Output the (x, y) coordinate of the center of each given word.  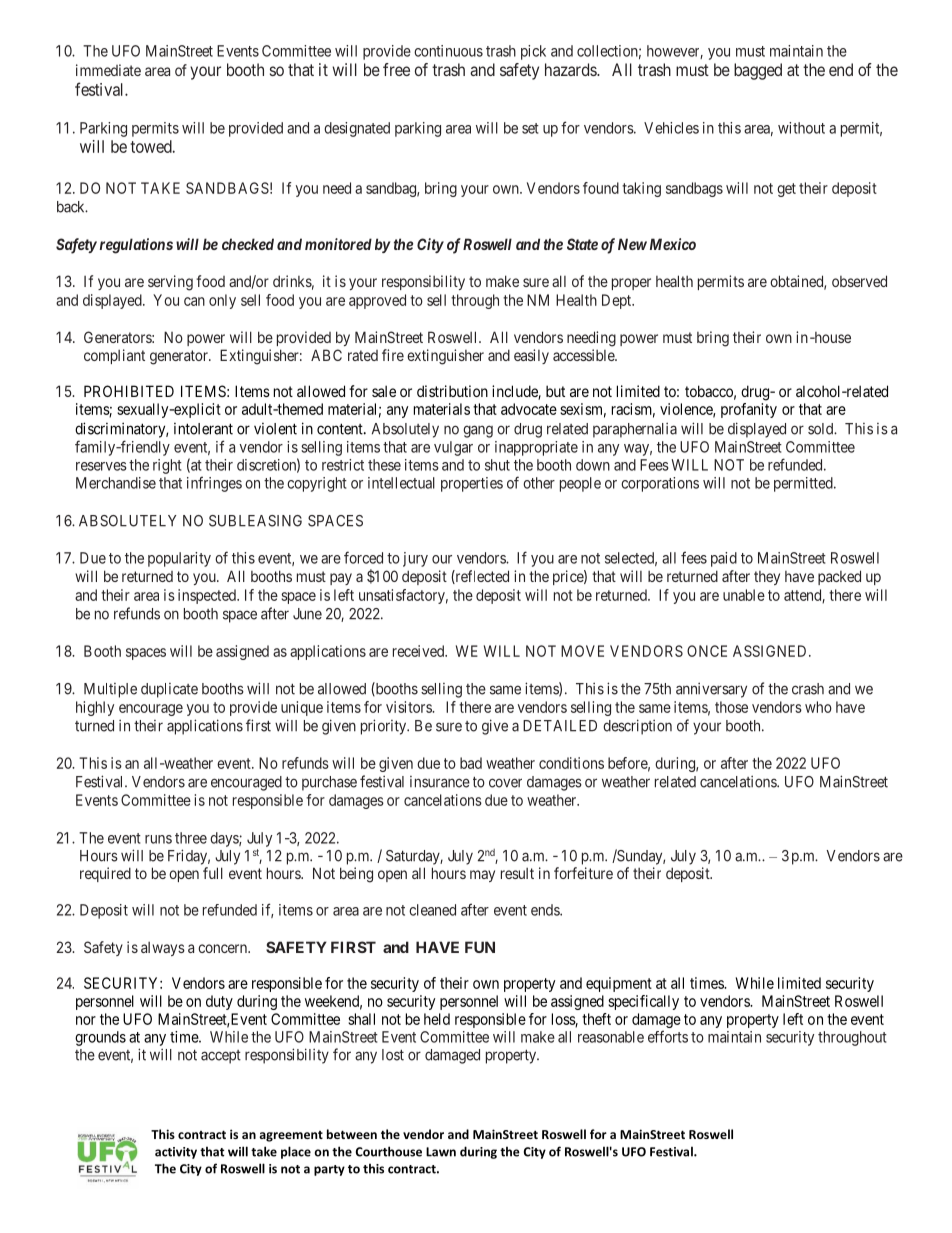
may (482, 876)
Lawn (441, 1152)
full (213, 873)
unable (744, 595)
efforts (668, 1036)
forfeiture (583, 873)
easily (531, 356)
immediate (108, 70)
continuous (448, 51)
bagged (758, 71)
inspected (208, 596)
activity (176, 1153)
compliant (114, 356)
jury (415, 559)
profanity (749, 410)
